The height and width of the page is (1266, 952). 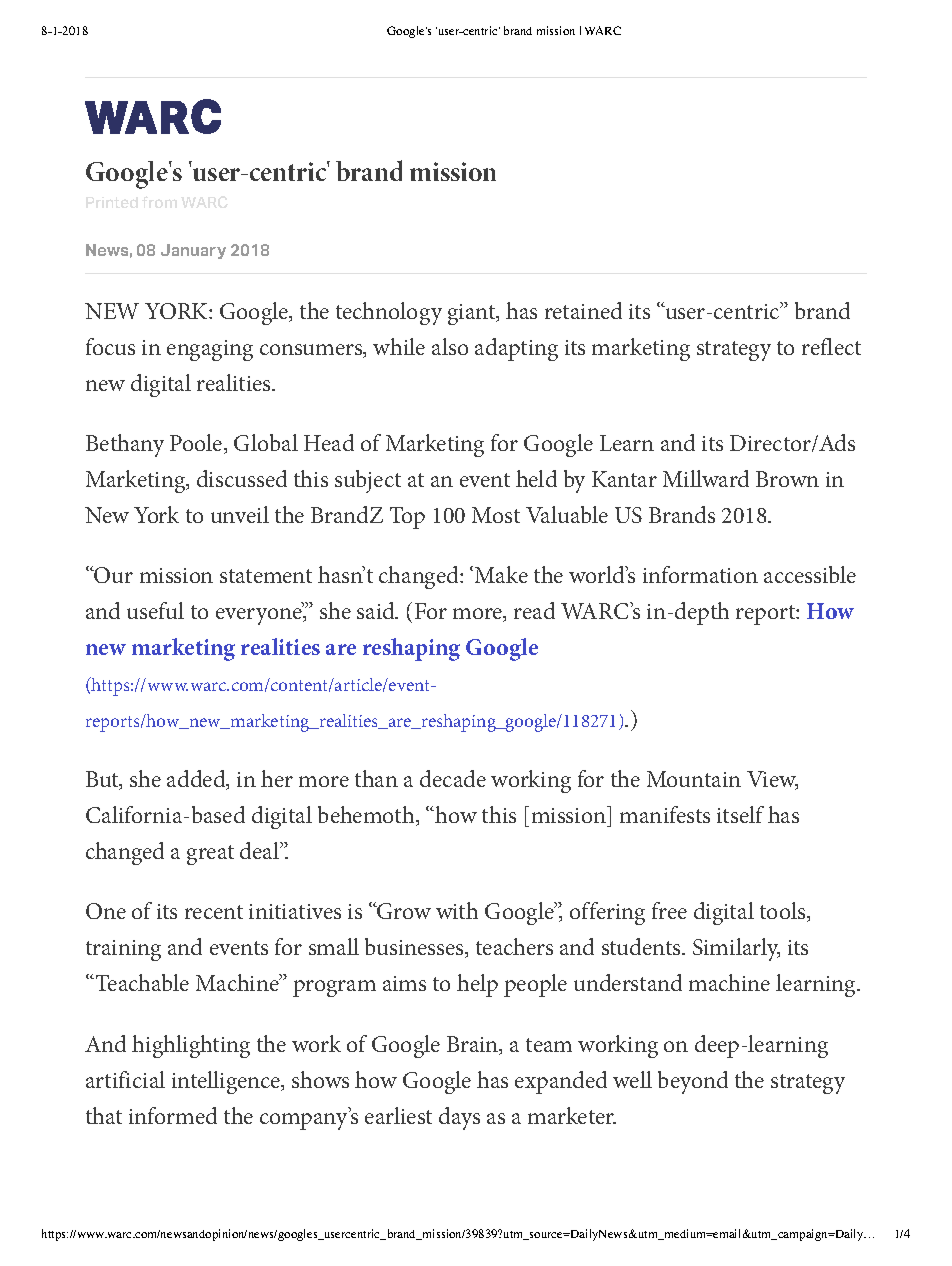 I want to click on engaging, so click(x=210, y=350).
